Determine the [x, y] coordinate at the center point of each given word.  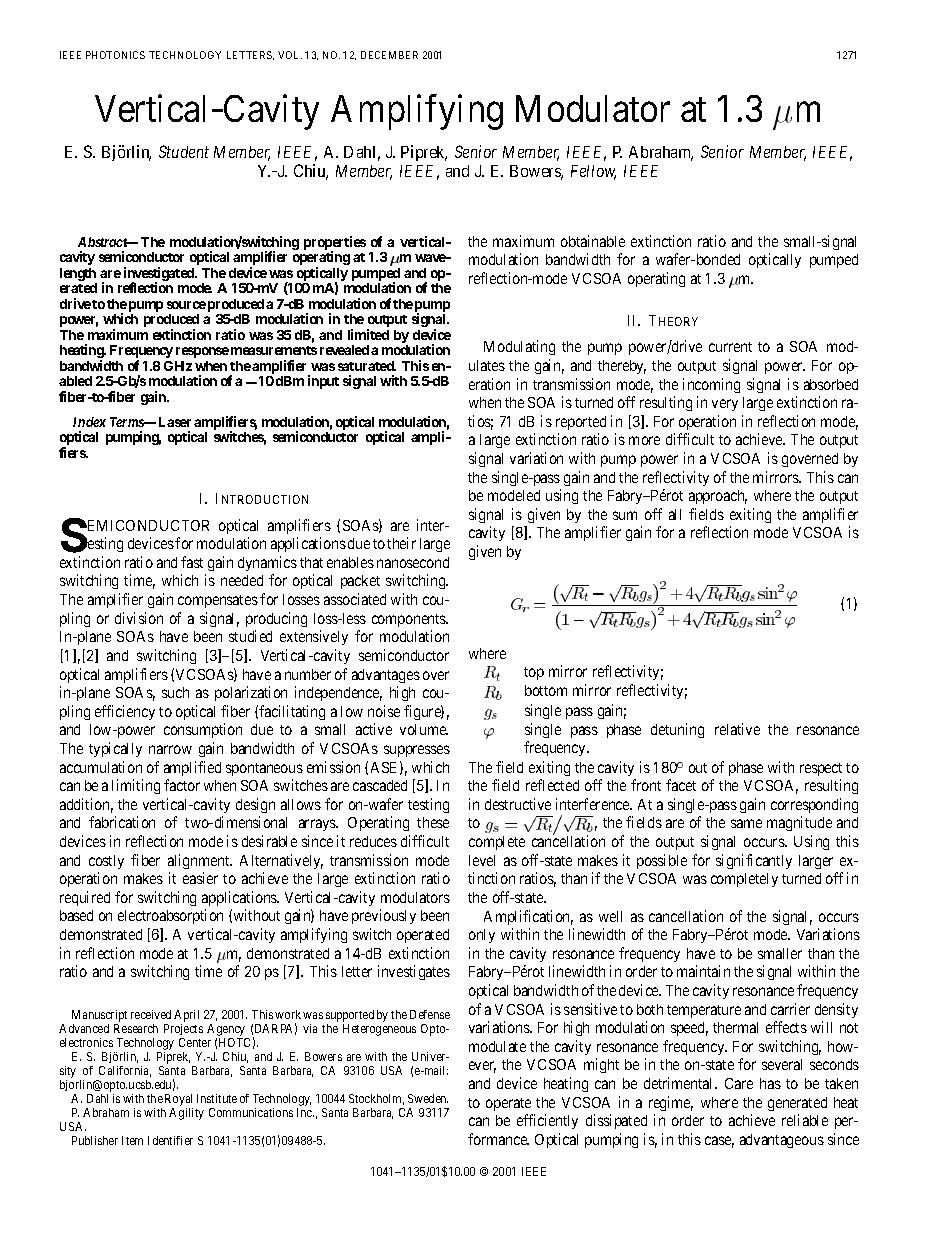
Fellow [593, 172]
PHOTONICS [115, 55]
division [139, 618]
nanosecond [413, 562]
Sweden [428, 1098]
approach [718, 497]
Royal [179, 1101]
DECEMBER [389, 55]
